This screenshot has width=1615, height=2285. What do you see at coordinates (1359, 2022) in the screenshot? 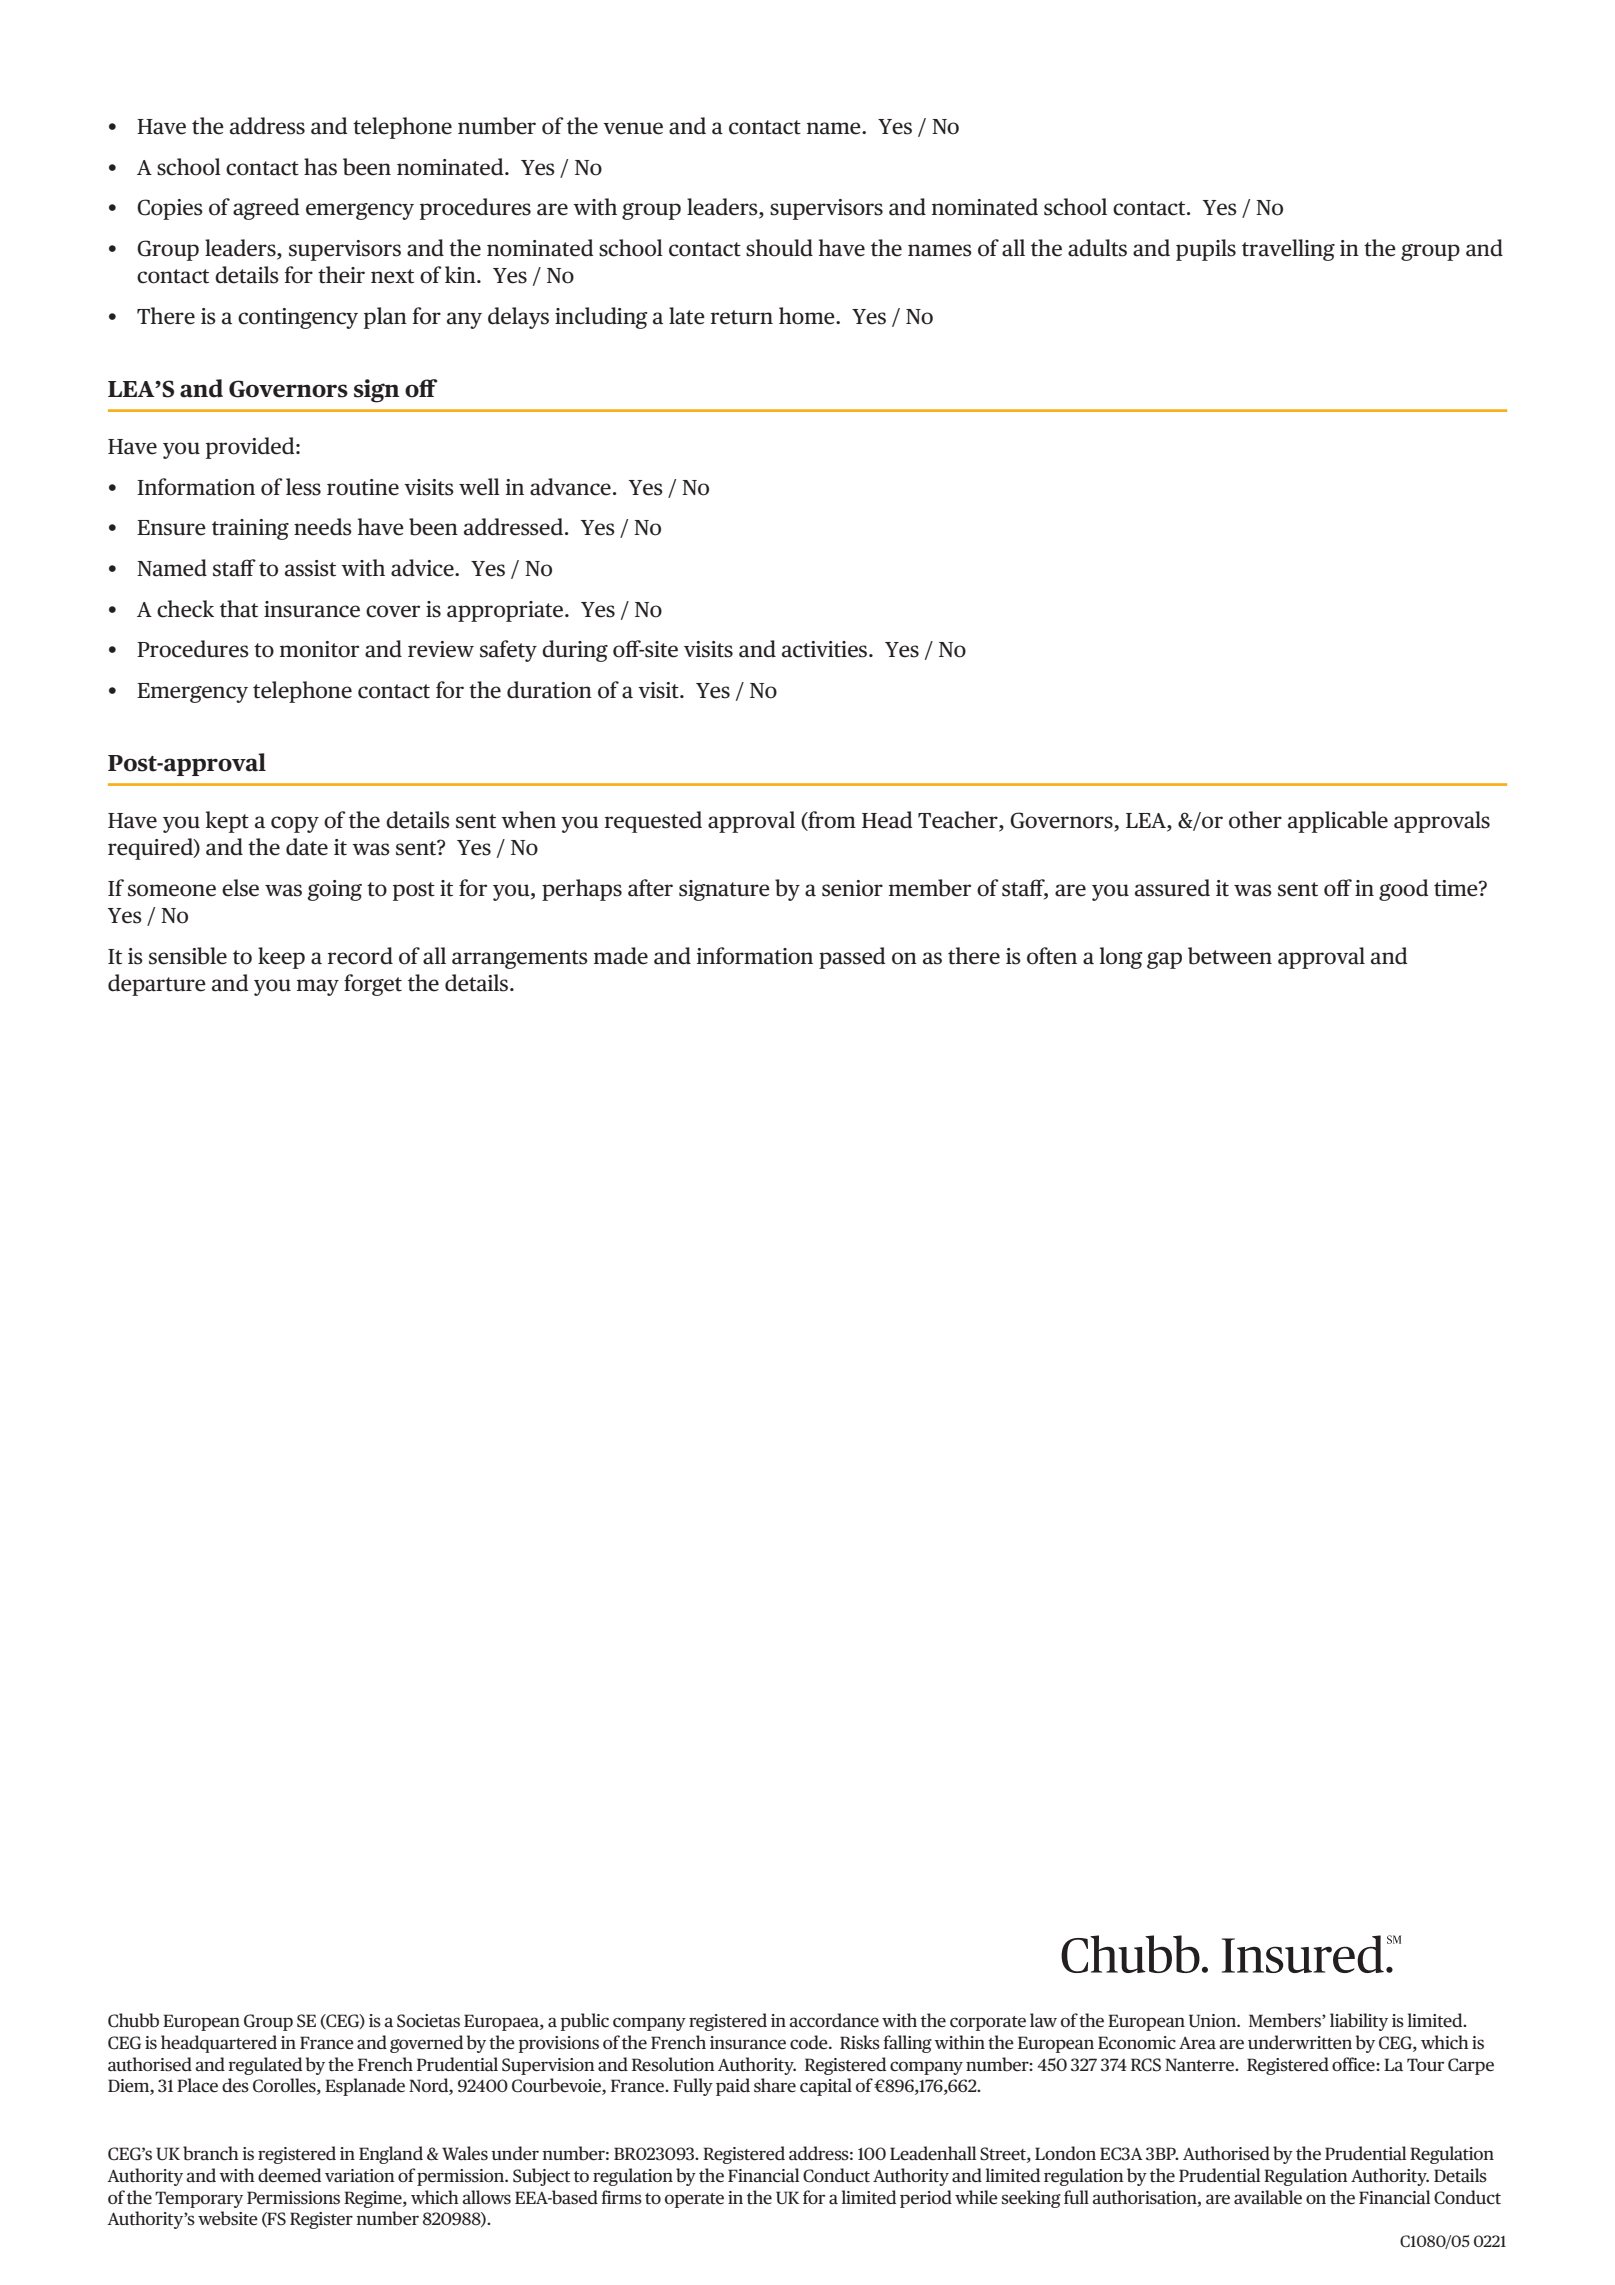
I see `liability` at bounding box center [1359, 2022].
